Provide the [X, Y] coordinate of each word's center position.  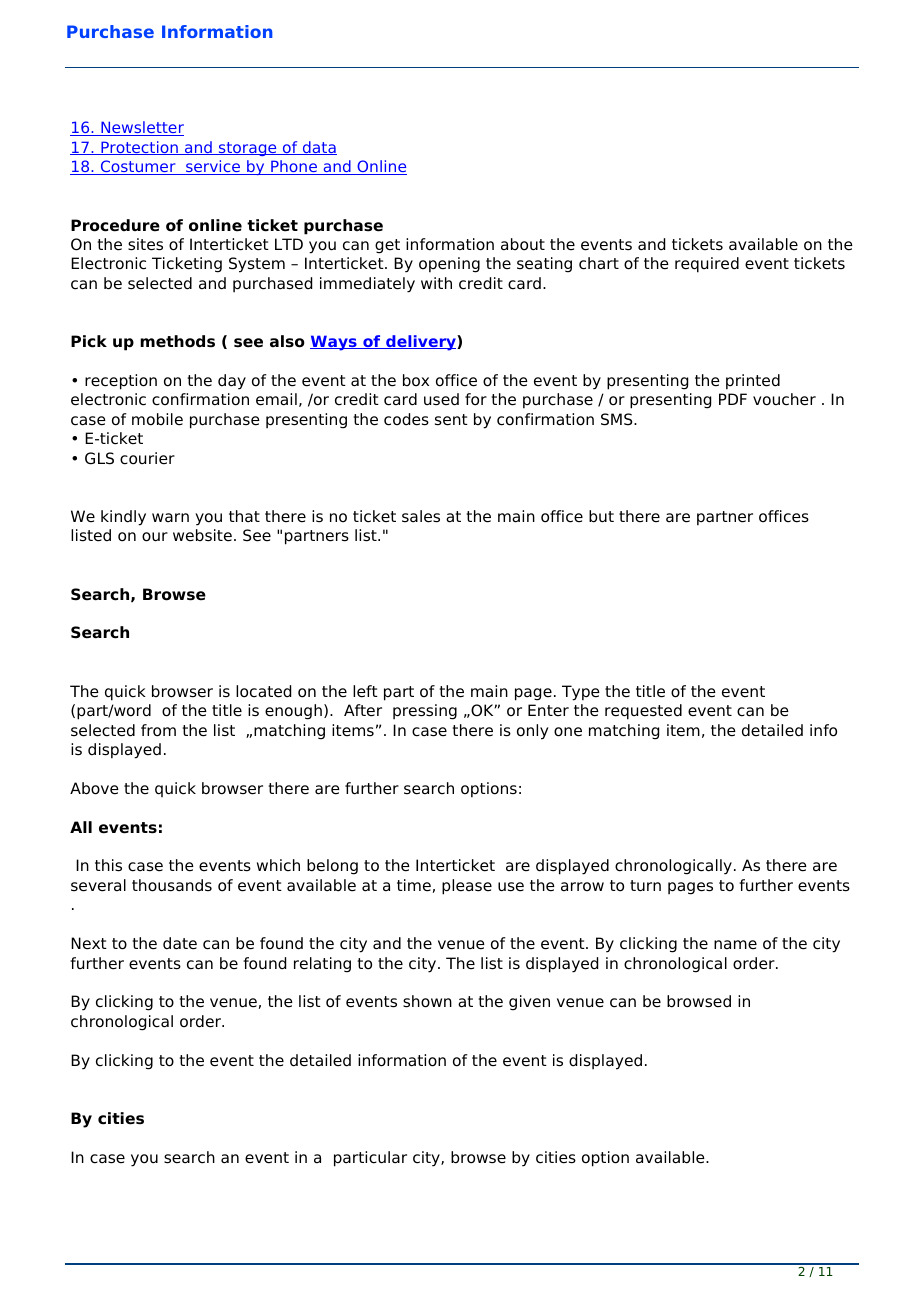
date [180, 943]
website [202, 535]
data [318, 148]
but [601, 516]
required [707, 265]
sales [421, 516]
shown [427, 1001]
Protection [139, 148]
